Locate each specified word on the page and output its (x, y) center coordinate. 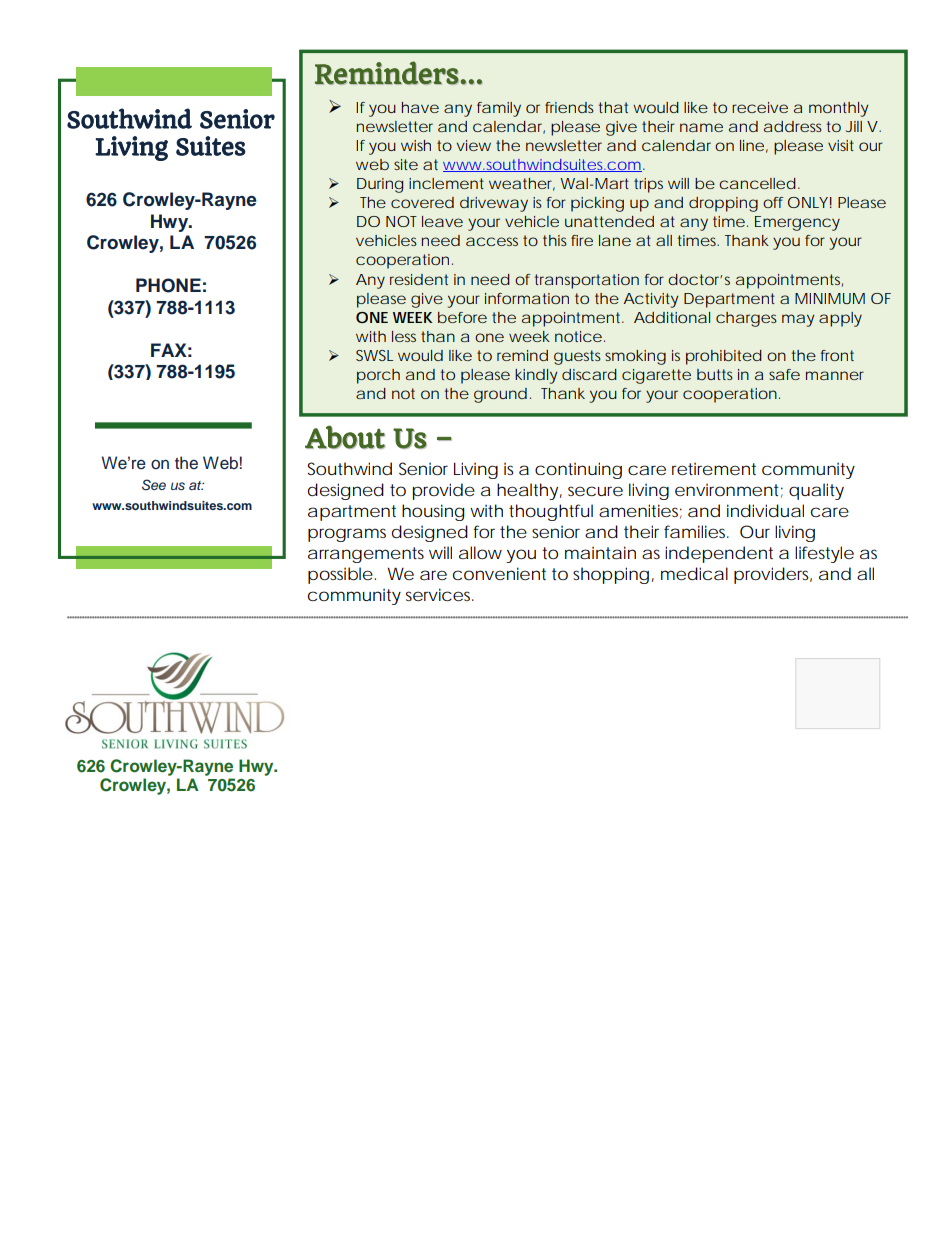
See (154, 485)
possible (340, 575)
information (527, 298)
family (499, 109)
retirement (714, 469)
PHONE (168, 285)
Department (729, 300)
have (420, 107)
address (793, 126)
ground (500, 395)
